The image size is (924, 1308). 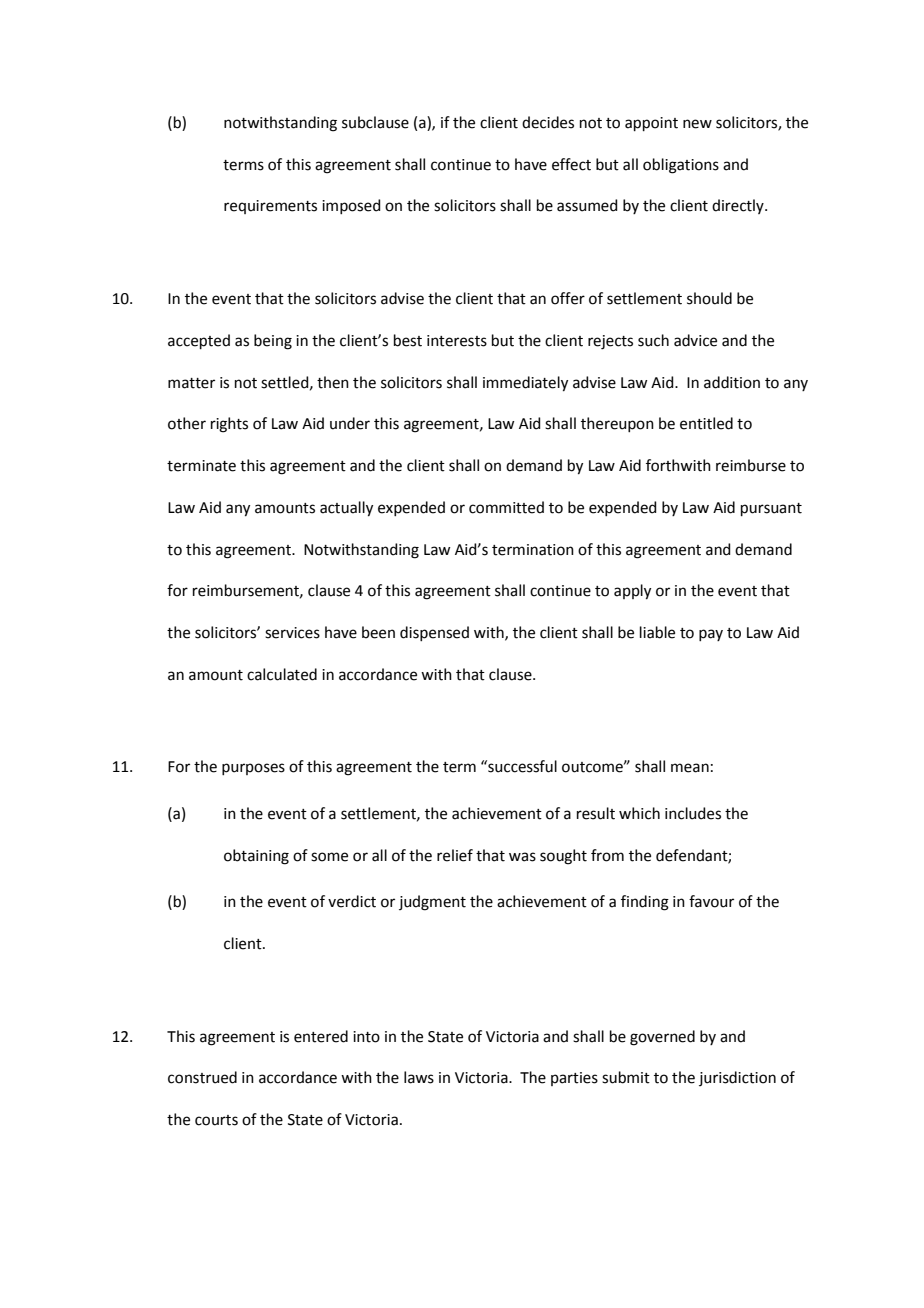 What do you see at coordinates (270, 207) in the screenshot?
I see `requirements` at bounding box center [270, 207].
